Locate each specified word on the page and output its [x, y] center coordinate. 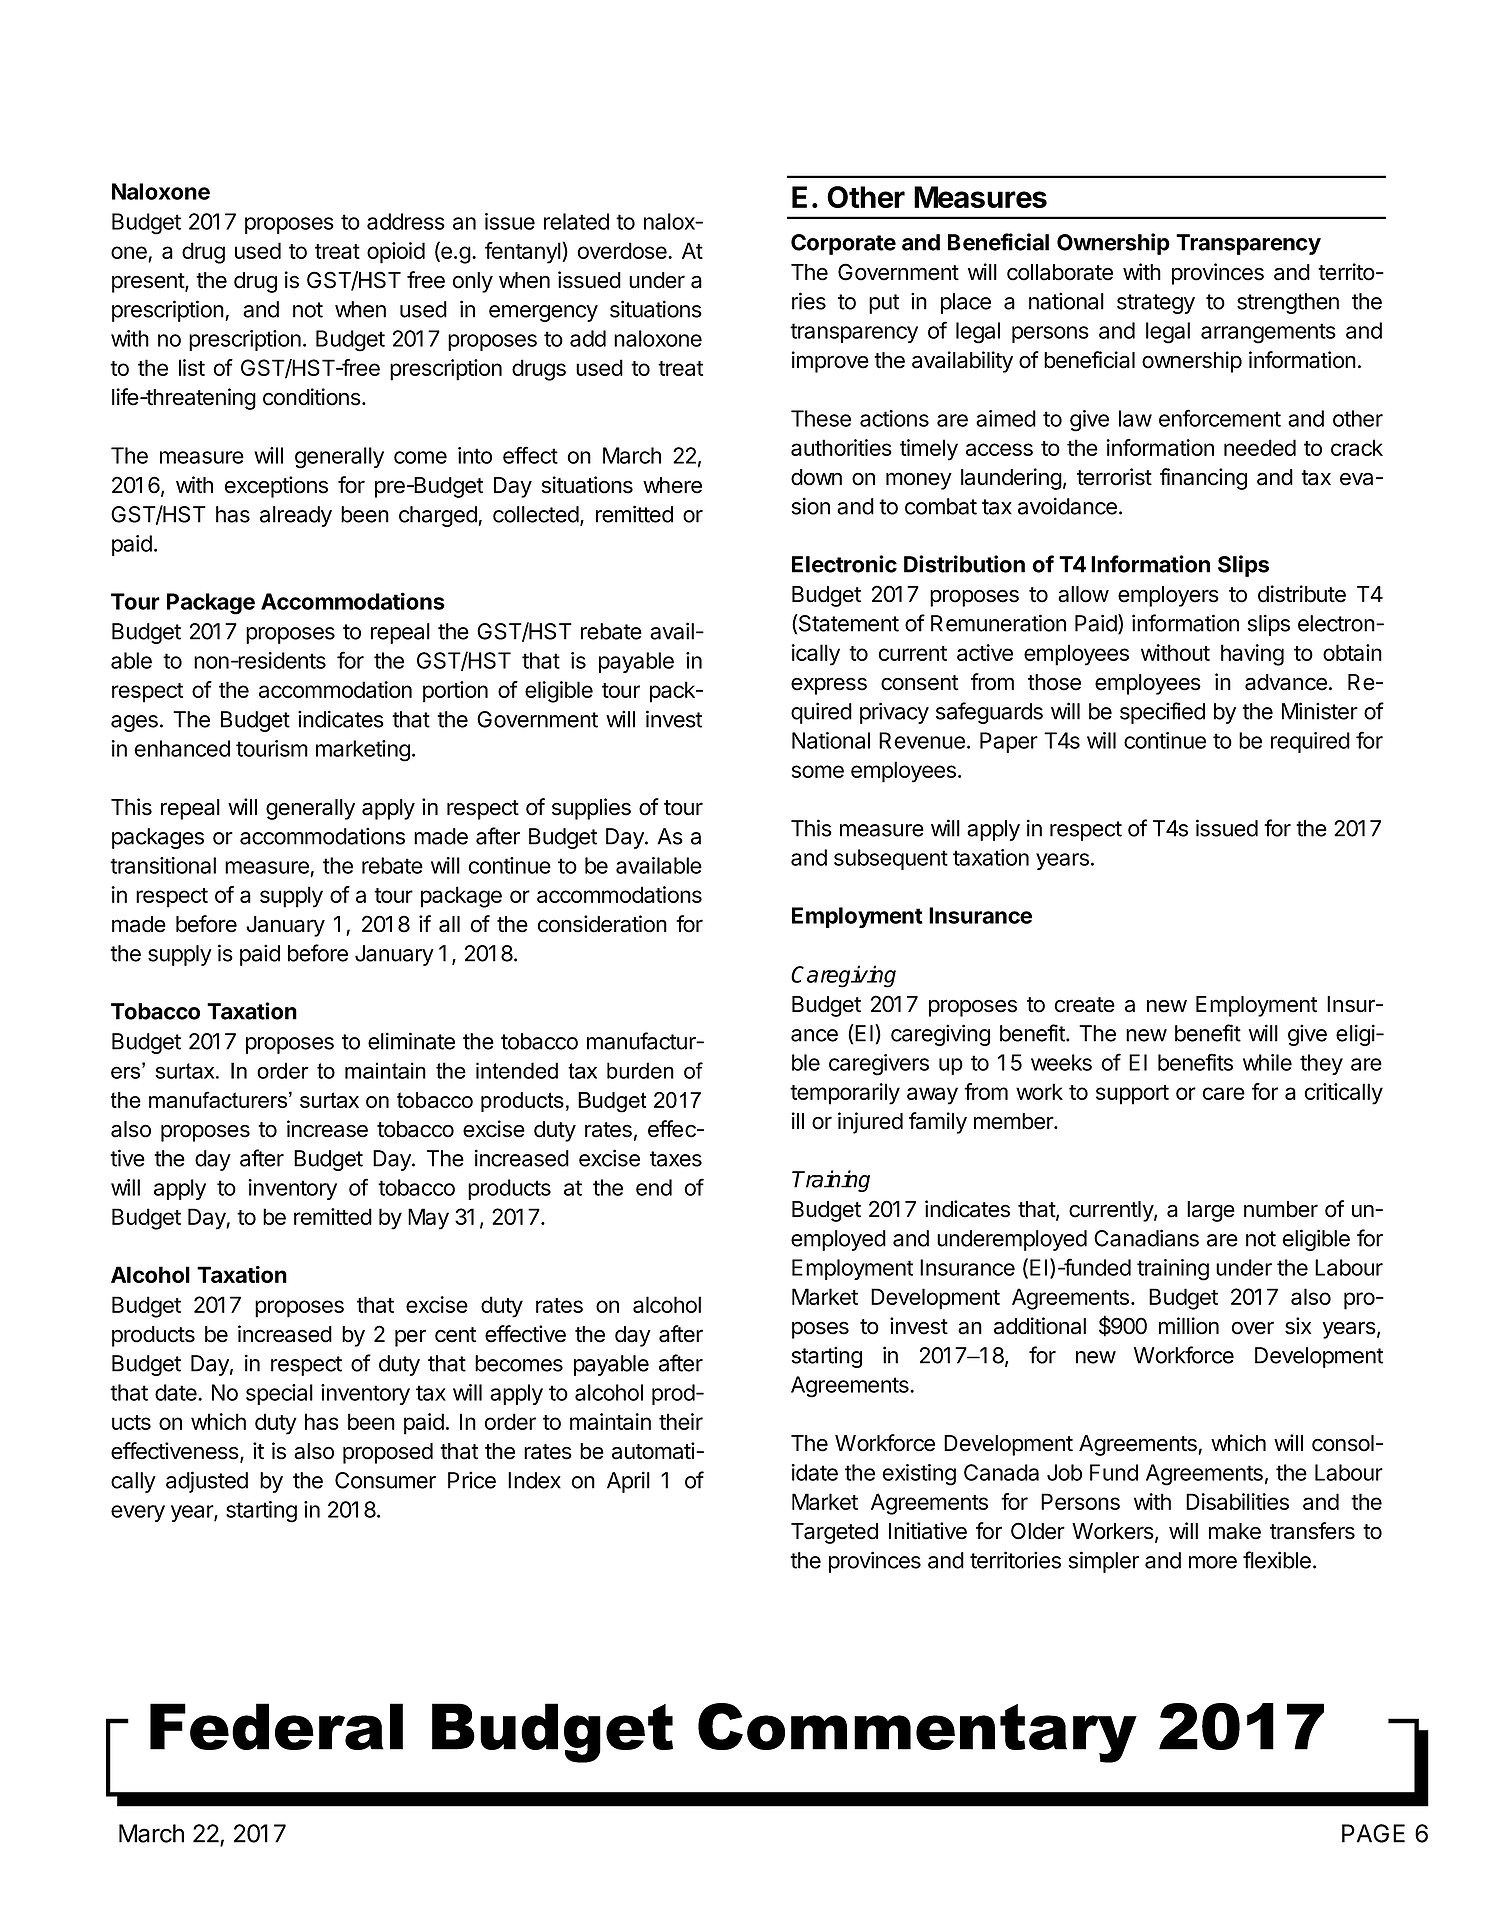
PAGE [1373, 1833]
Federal [276, 1726]
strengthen [1288, 303]
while [1267, 1062]
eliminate [411, 1041]
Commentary [917, 1733]
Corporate [843, 244]
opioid [396, 253]
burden [640, 1070]
